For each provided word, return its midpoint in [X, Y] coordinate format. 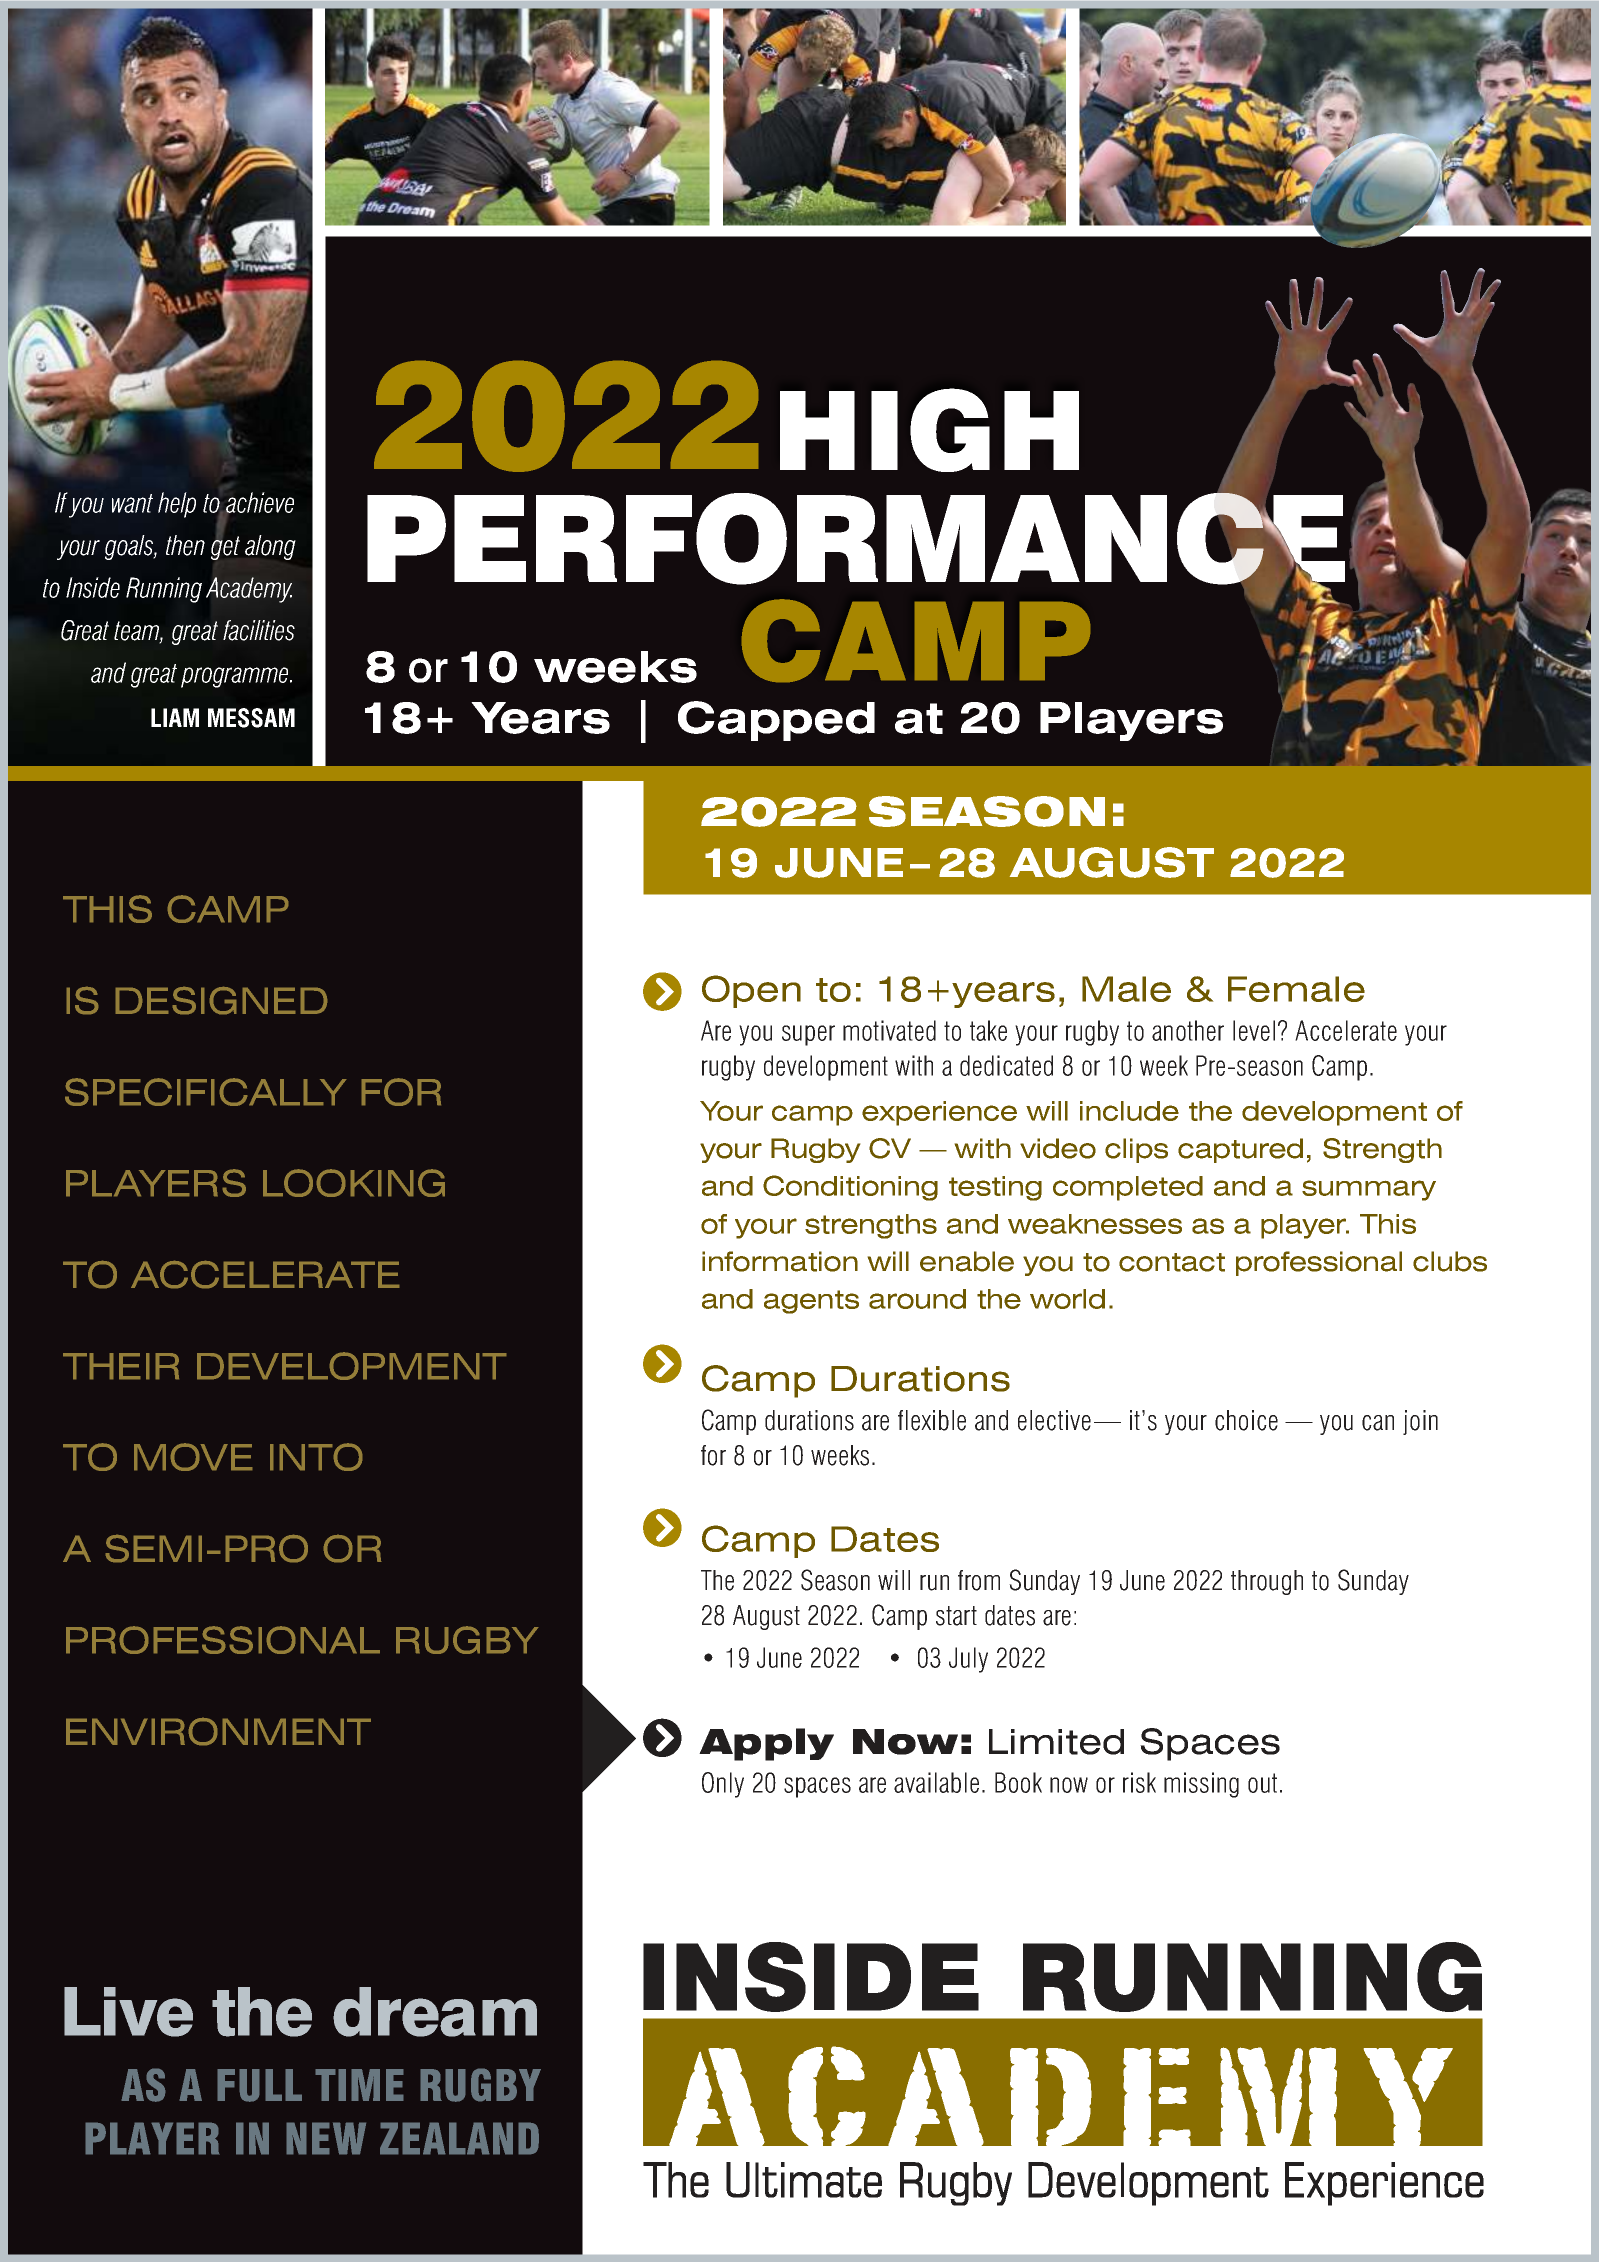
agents [811, 1302]
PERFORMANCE [856, 539]
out [1262, 1783]
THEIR [121, 1366]
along [270, 547]
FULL [259, 2085]
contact [1172, 1262]
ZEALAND [459, 2138]
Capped [776, 721]
